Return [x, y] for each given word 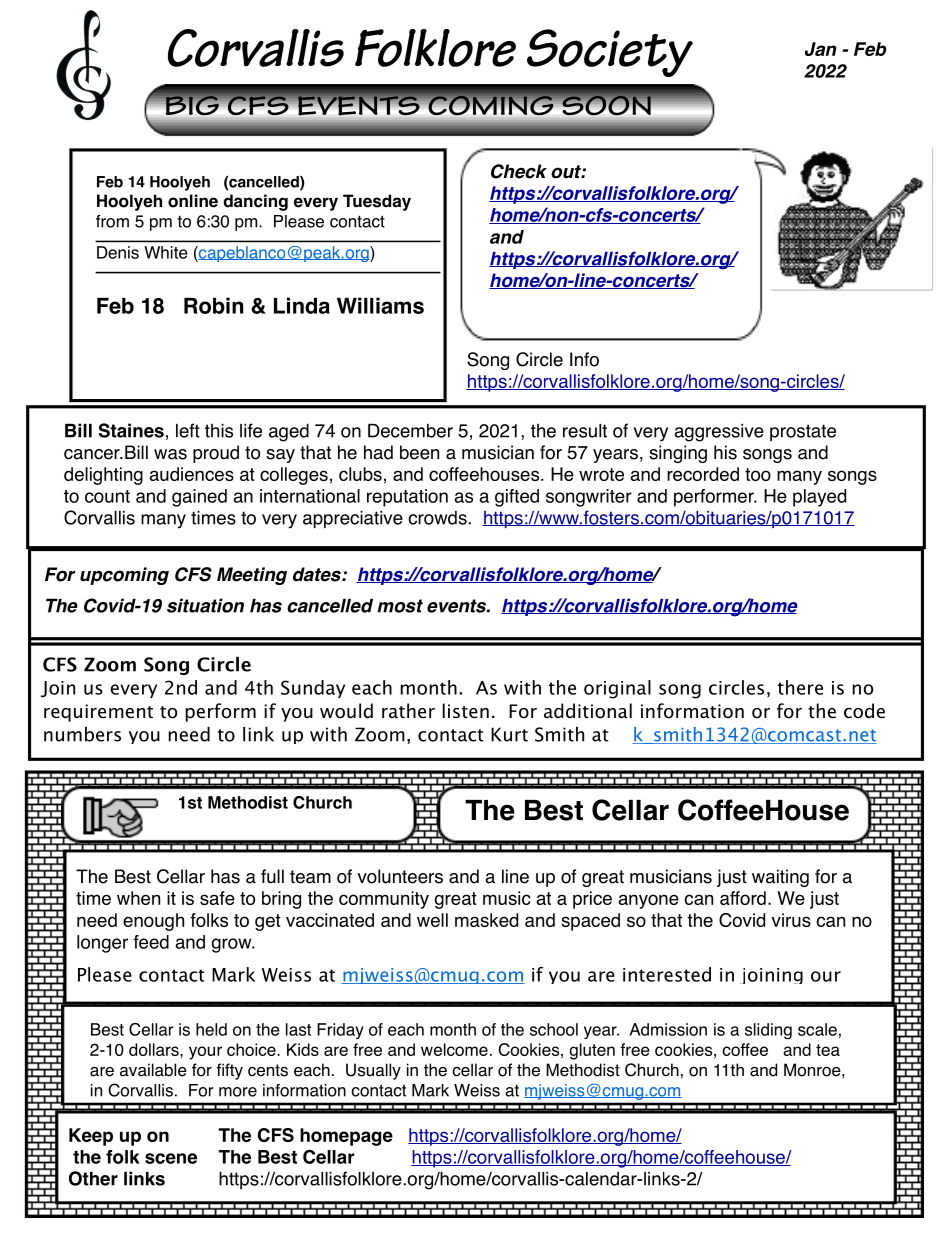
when [138, 898]
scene [171, 1158]
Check [519, 171]
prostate [803, 432]
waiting [780, 878]
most [400, 606]
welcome [454, 1049]
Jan [821, 49]
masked [486, 920]
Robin [213, 305]
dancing [255, 202]
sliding [768, 1031]
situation [205, 605]
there [800, 687]
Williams [380, 305]
